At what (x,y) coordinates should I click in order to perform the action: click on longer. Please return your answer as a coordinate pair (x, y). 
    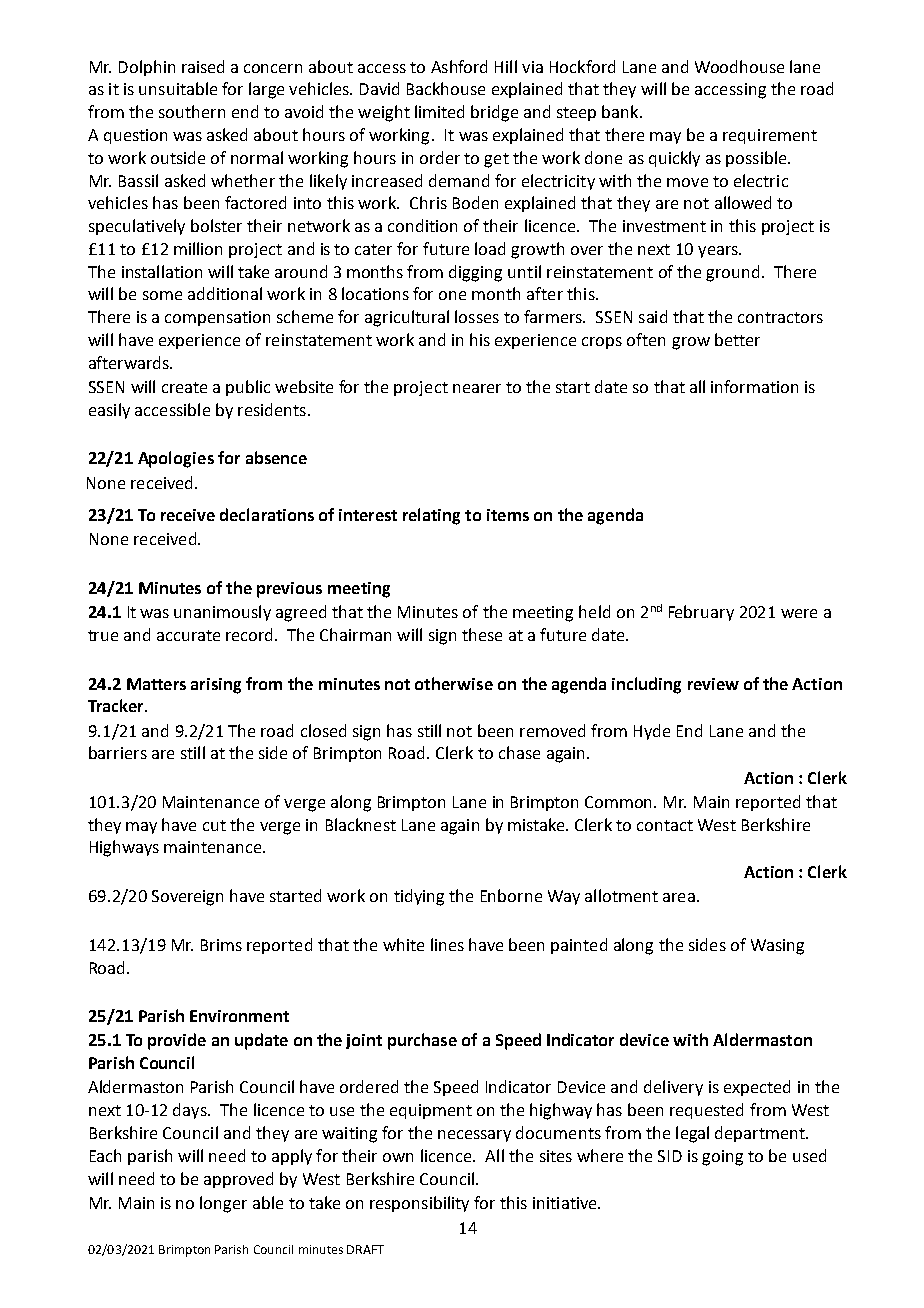
    Looking at the image, I should click on (223, 1204).
